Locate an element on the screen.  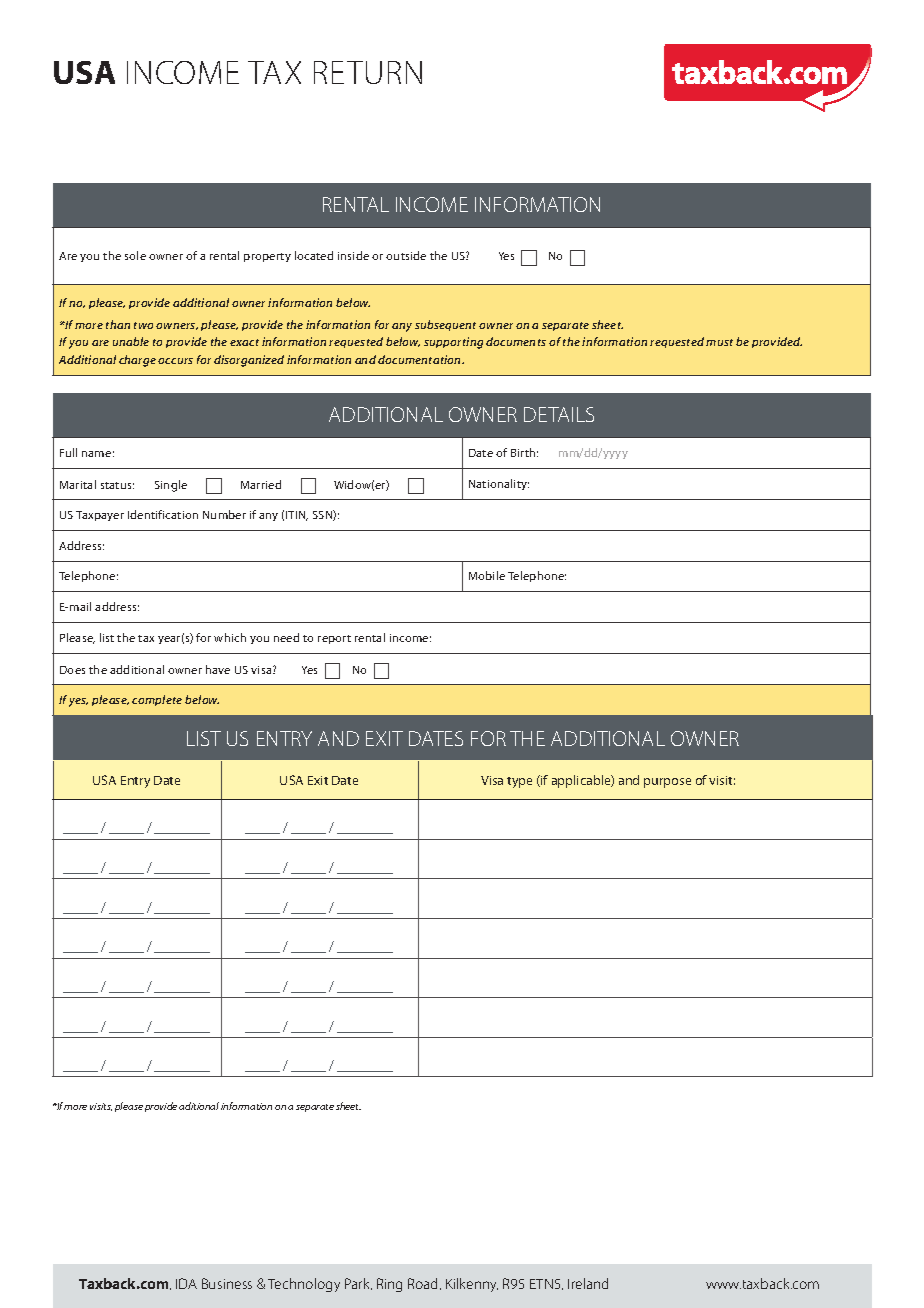
RETURN is located at coordinates (368, 72).
